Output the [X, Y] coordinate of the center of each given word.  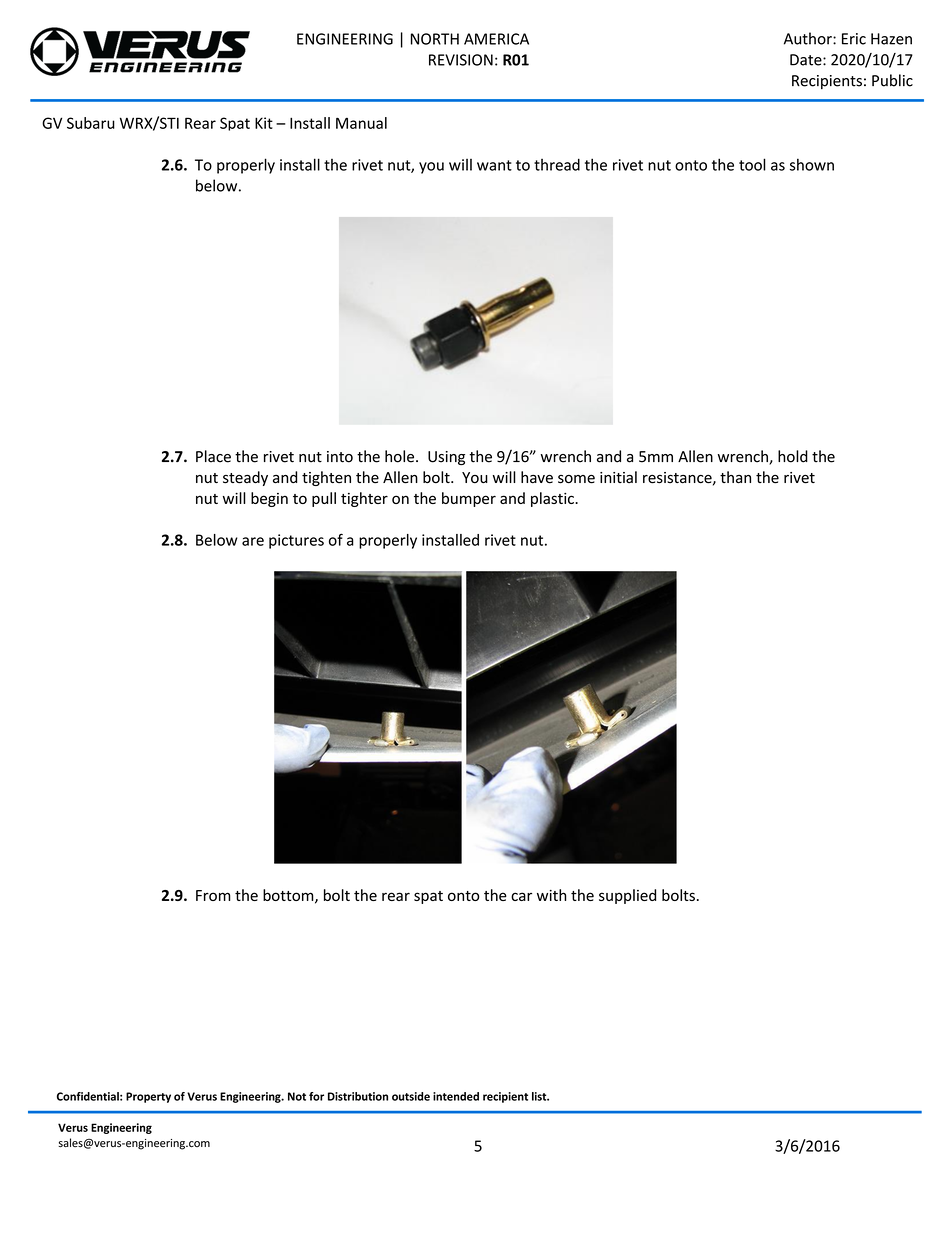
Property [148, 1097]
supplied [627, 896]
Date [807, 60]
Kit [264, 123]
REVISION [461, 60]
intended [456, 1096]
